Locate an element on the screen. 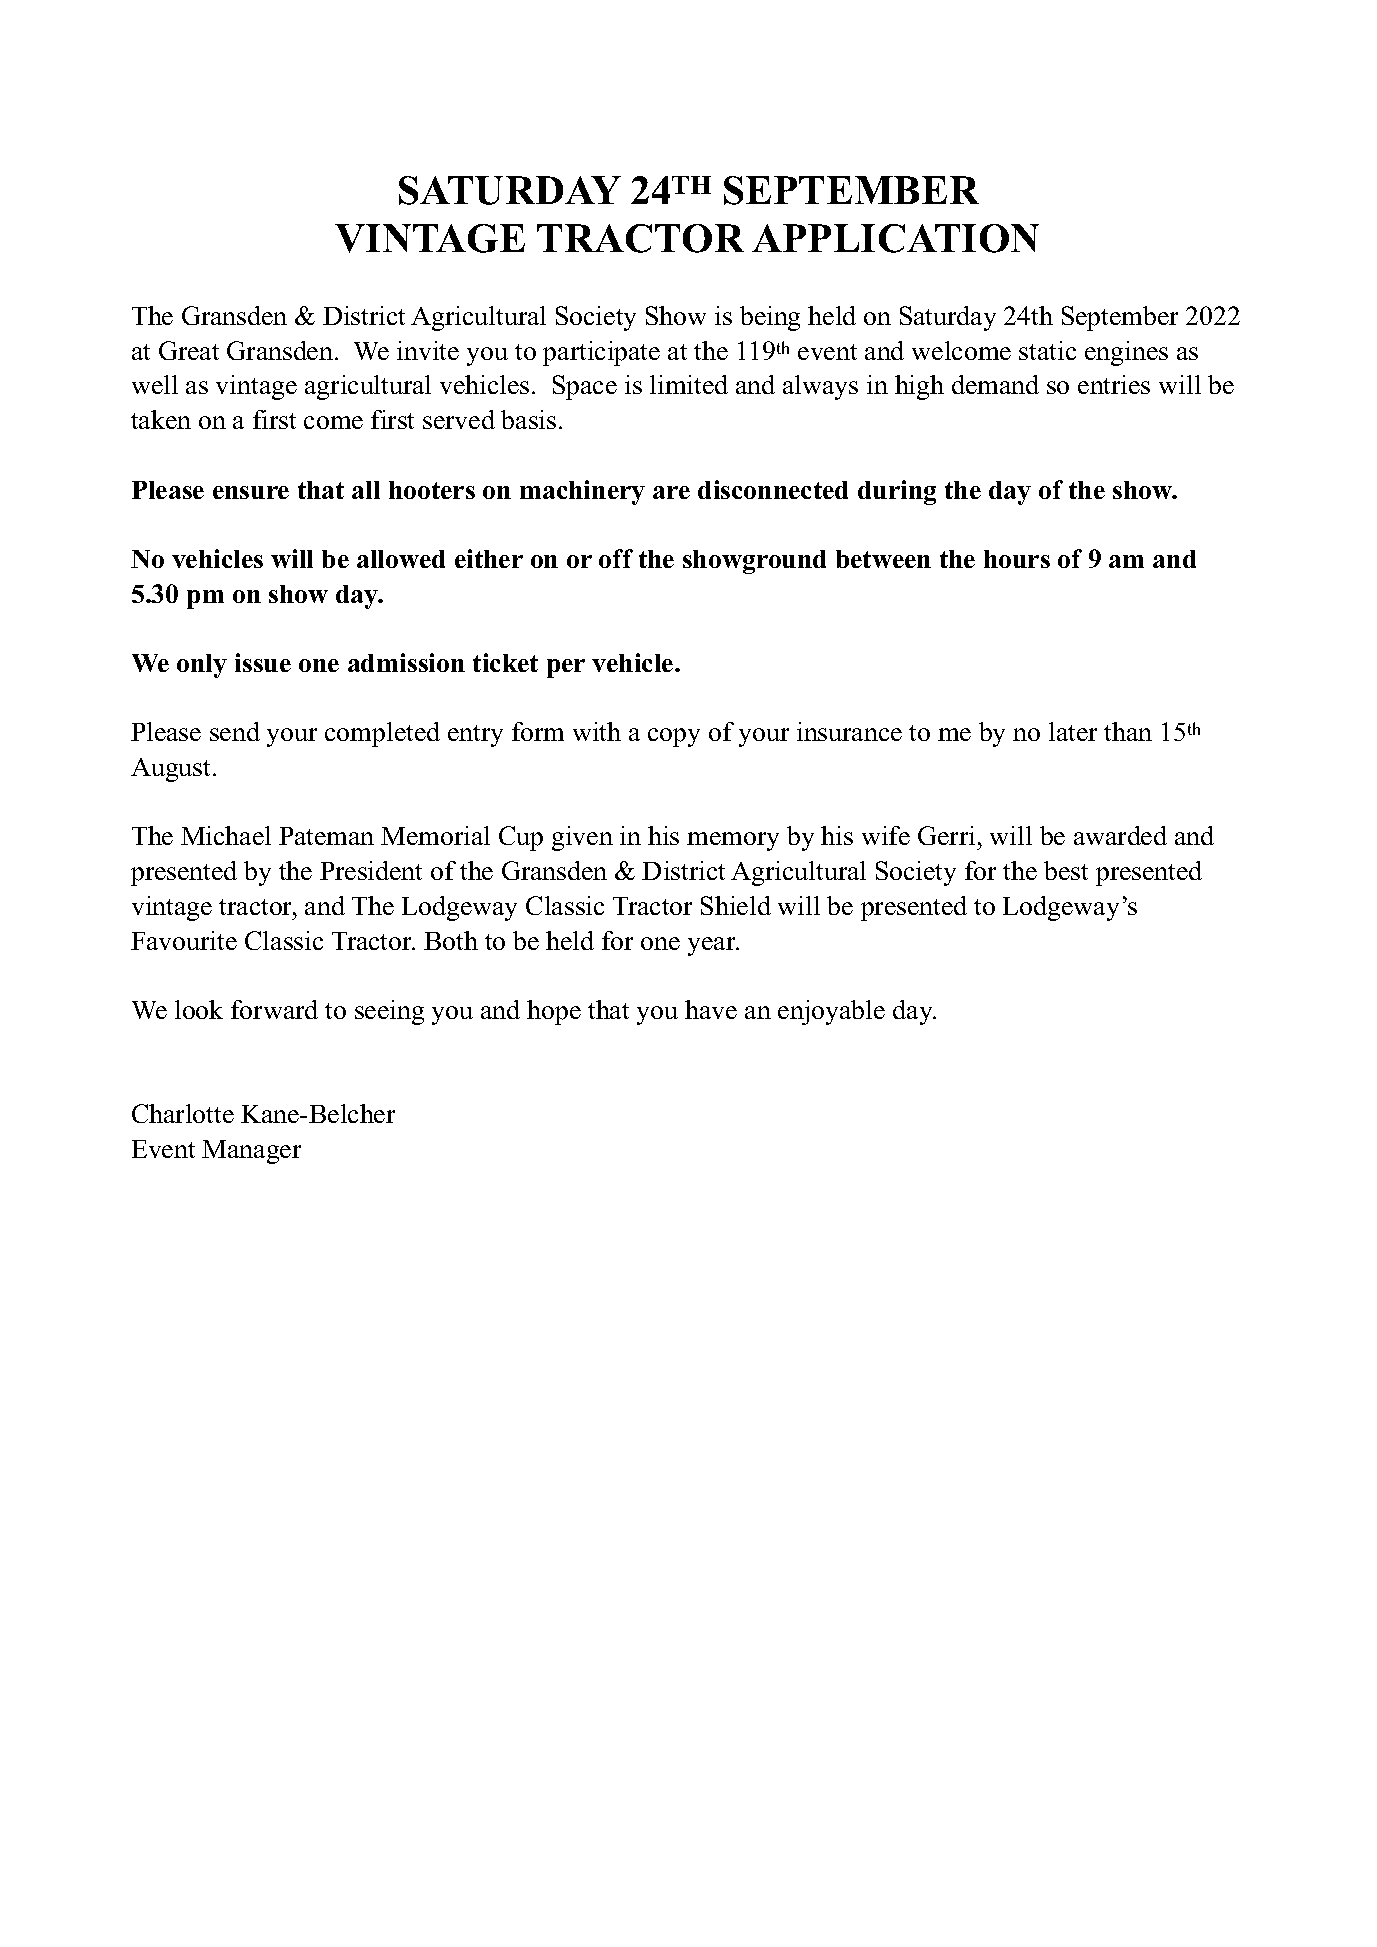 Image resolution: width=1377 pixels, height=1947 pixels. later is located at coordinates (1073, 731).
